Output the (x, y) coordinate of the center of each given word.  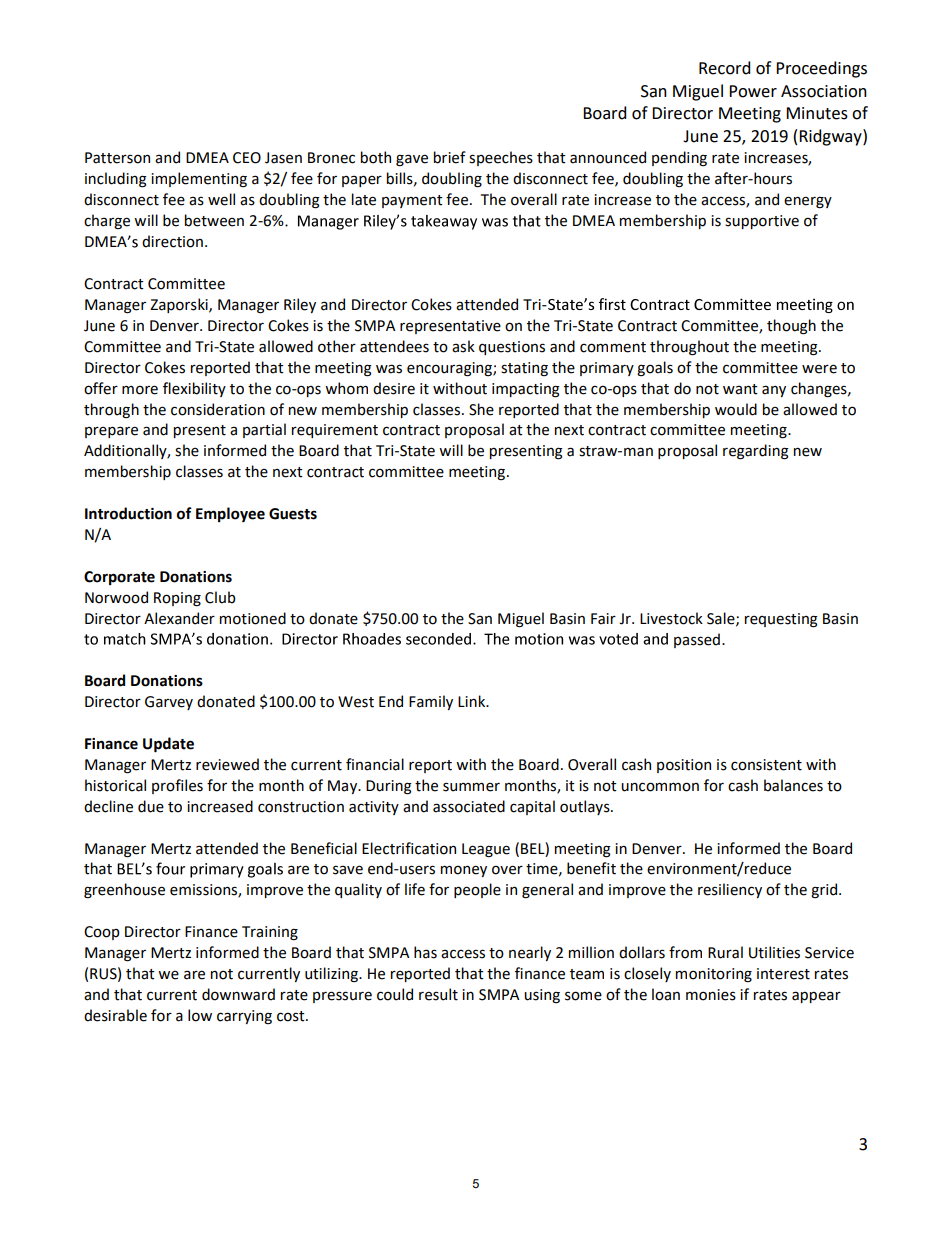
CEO (247, 158)
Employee (230, 514)
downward (238, 994)
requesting (781, 620)
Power (753, 91)
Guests (293, 514)
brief (450, 157)
